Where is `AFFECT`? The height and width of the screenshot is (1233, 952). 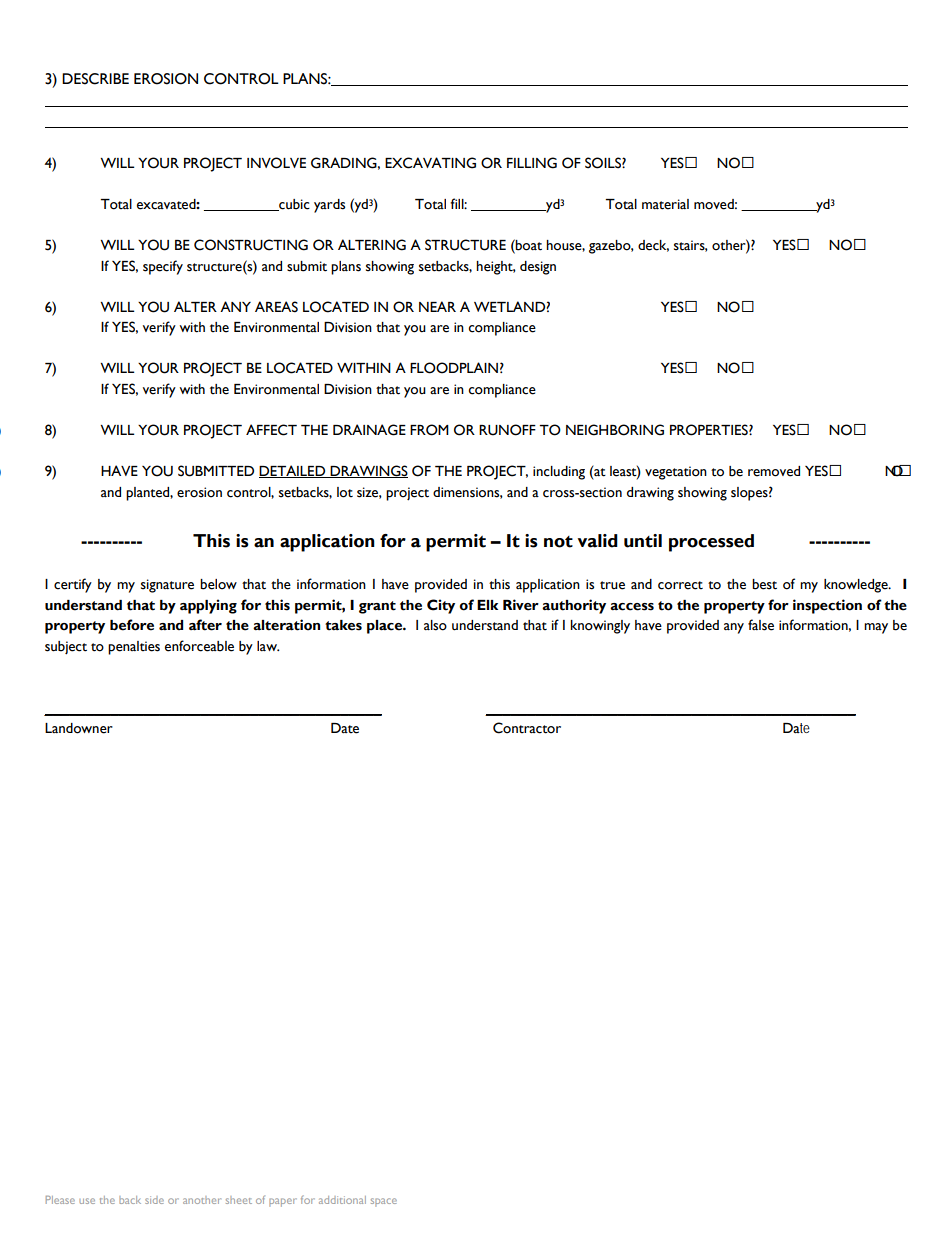 AFFECT is located at coordinates (271, 430).
